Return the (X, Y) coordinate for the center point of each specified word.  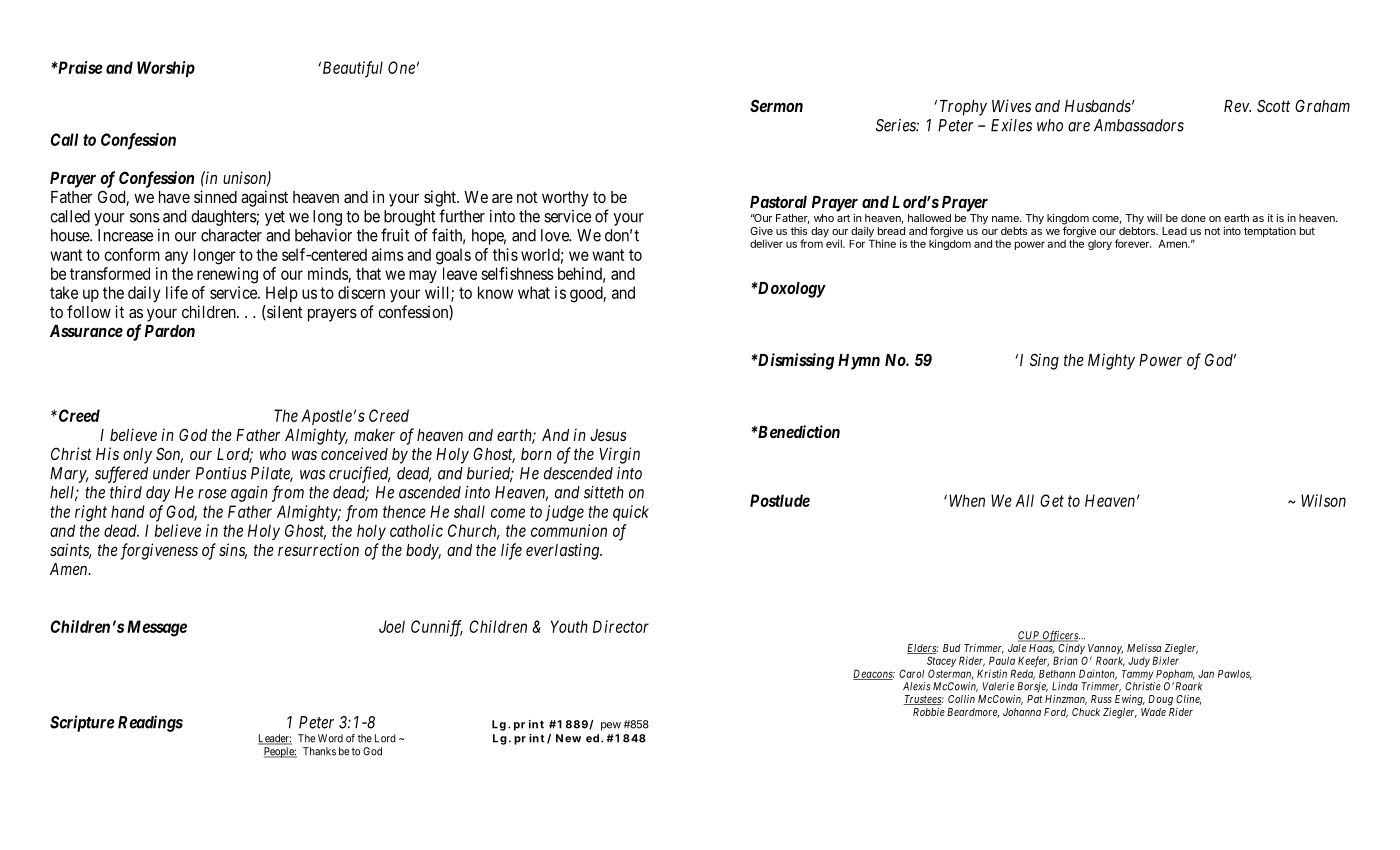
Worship (166, 69)
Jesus (608, 435)
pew (611, 726)
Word (330, 738)
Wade (1153, 712)
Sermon (776, 105)
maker (374, 435)
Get (1052, 500)
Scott (1273, 105)
